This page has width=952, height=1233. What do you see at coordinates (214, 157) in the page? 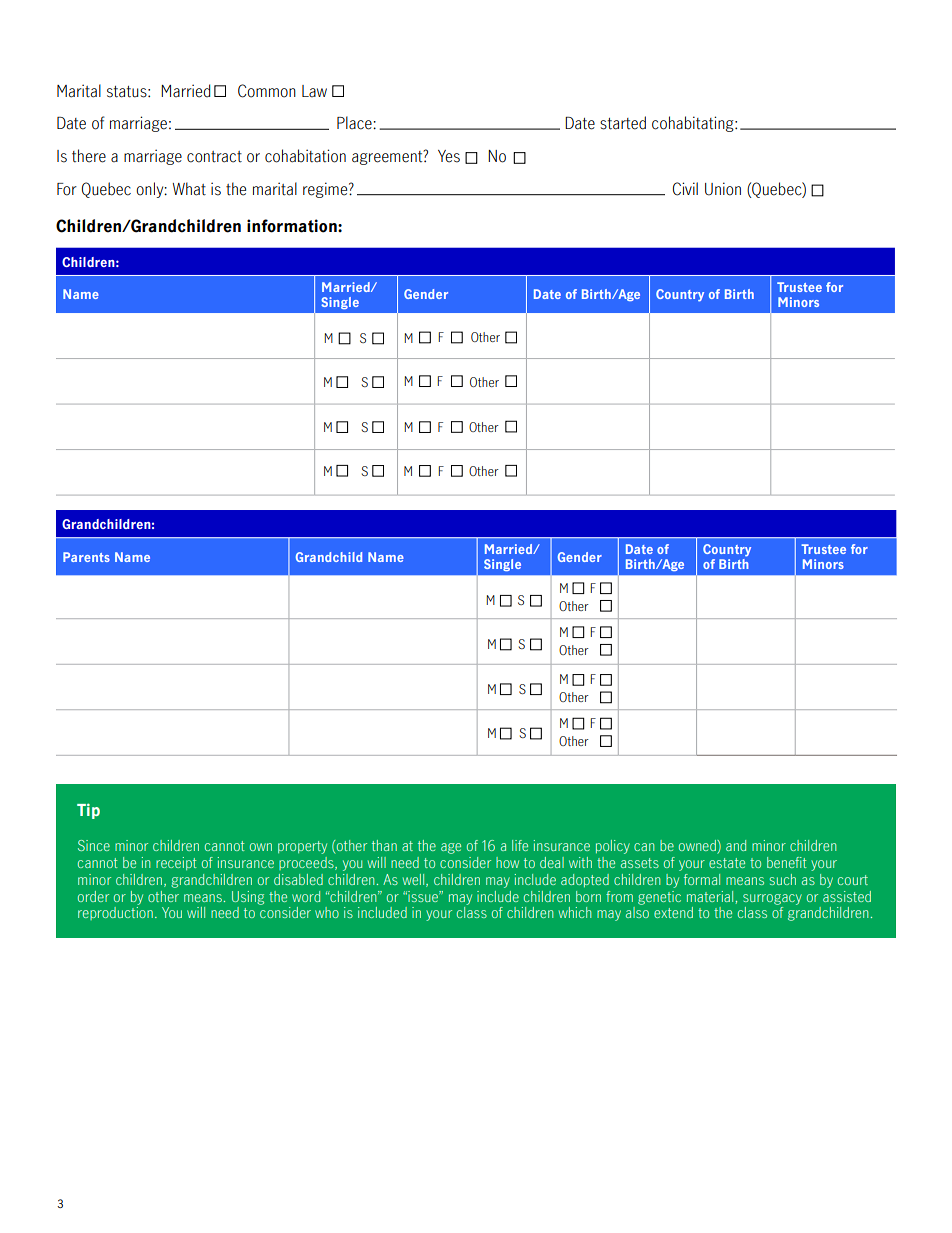
I see `contract` at bounding box center [214, 157].
